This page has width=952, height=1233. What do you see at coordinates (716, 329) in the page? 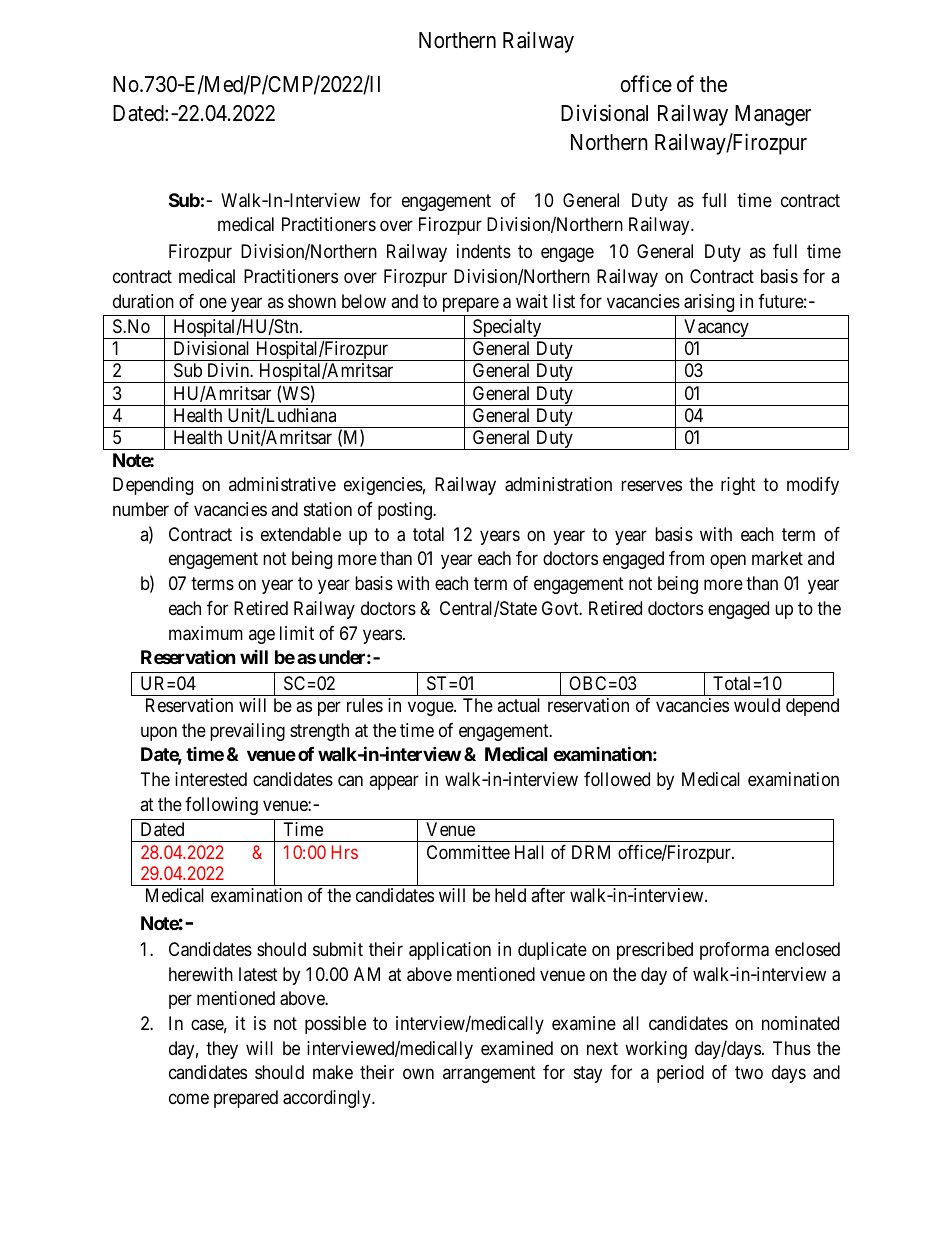
I see `Vacancy` at bounding box center [716, 329].
